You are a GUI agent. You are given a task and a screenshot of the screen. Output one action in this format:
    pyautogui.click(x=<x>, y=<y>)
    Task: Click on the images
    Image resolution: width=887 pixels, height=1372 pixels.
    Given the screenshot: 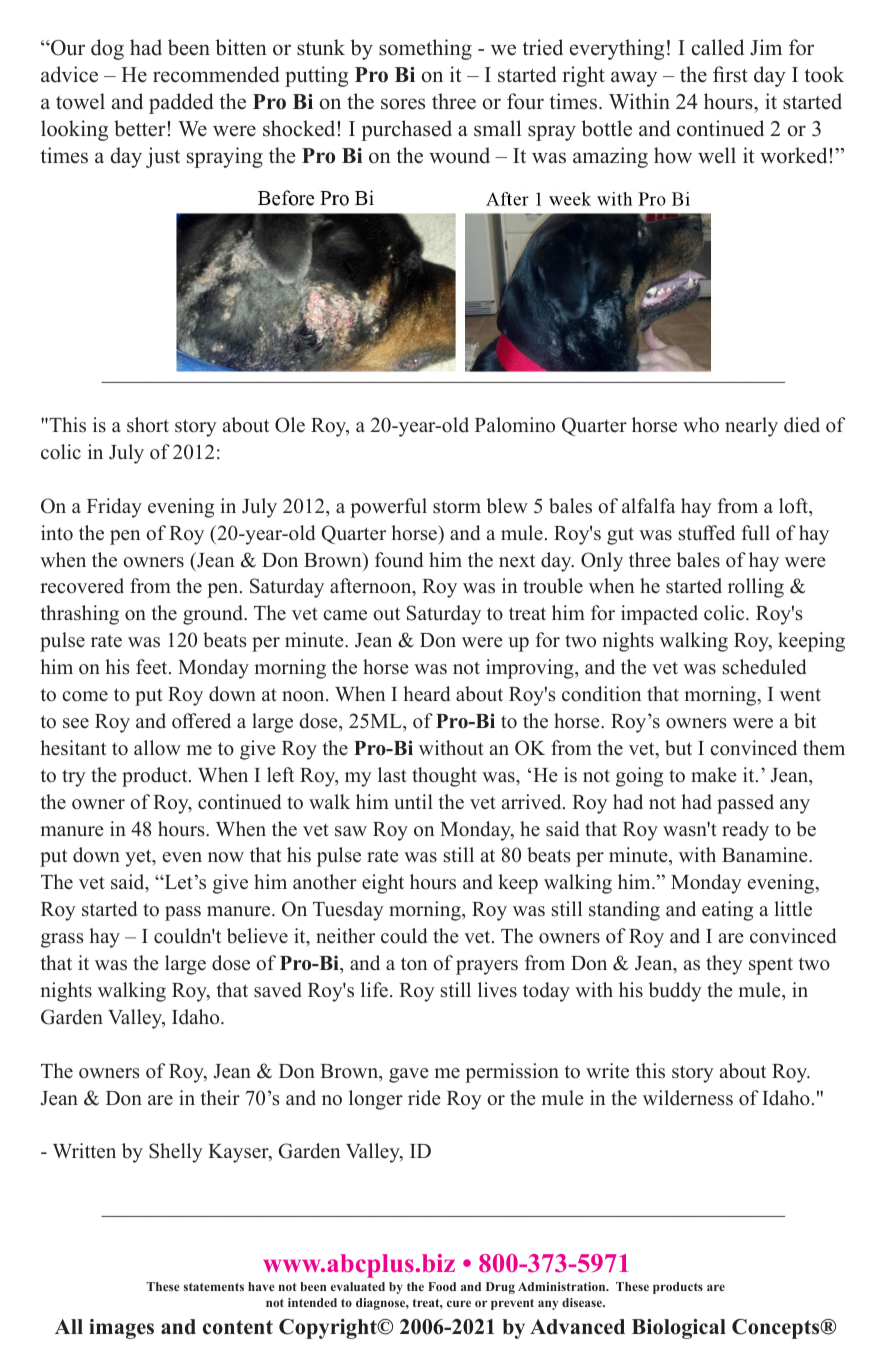 What is the action you would take?
    pyautogui.click(x=121, y=1329)
